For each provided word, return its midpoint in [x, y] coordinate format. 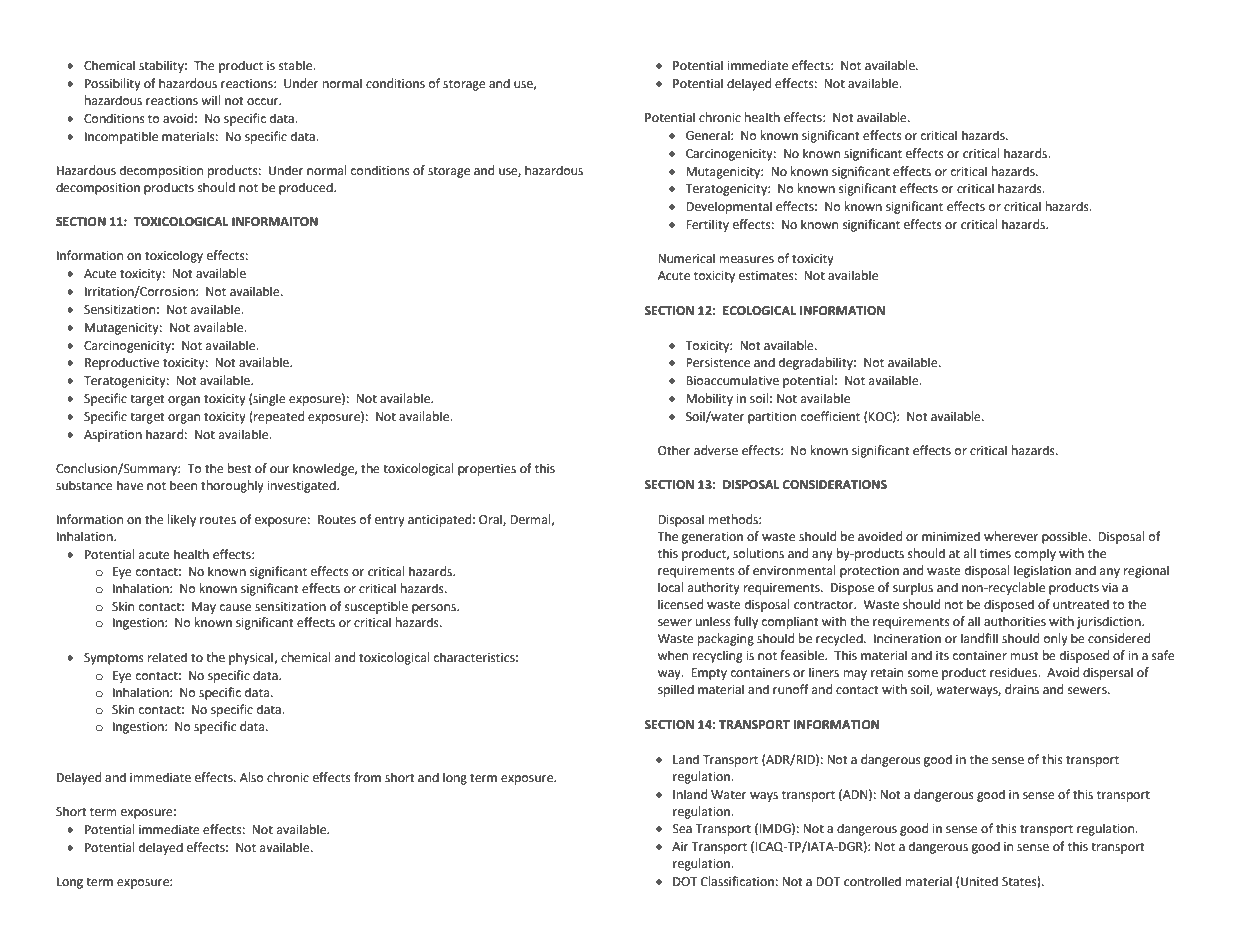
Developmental [729, 207]
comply [1035, 554]
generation [712, 538]
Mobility [709, 399]
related [167, 657]
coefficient [830, 416]
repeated [278, 417]
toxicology [174, 256]
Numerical [686, 258]
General [709, 135]
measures [747, 260]
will [211, 100]
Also [252, 777]
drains [1022, 689]
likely [182, 520]
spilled [676, 690]
